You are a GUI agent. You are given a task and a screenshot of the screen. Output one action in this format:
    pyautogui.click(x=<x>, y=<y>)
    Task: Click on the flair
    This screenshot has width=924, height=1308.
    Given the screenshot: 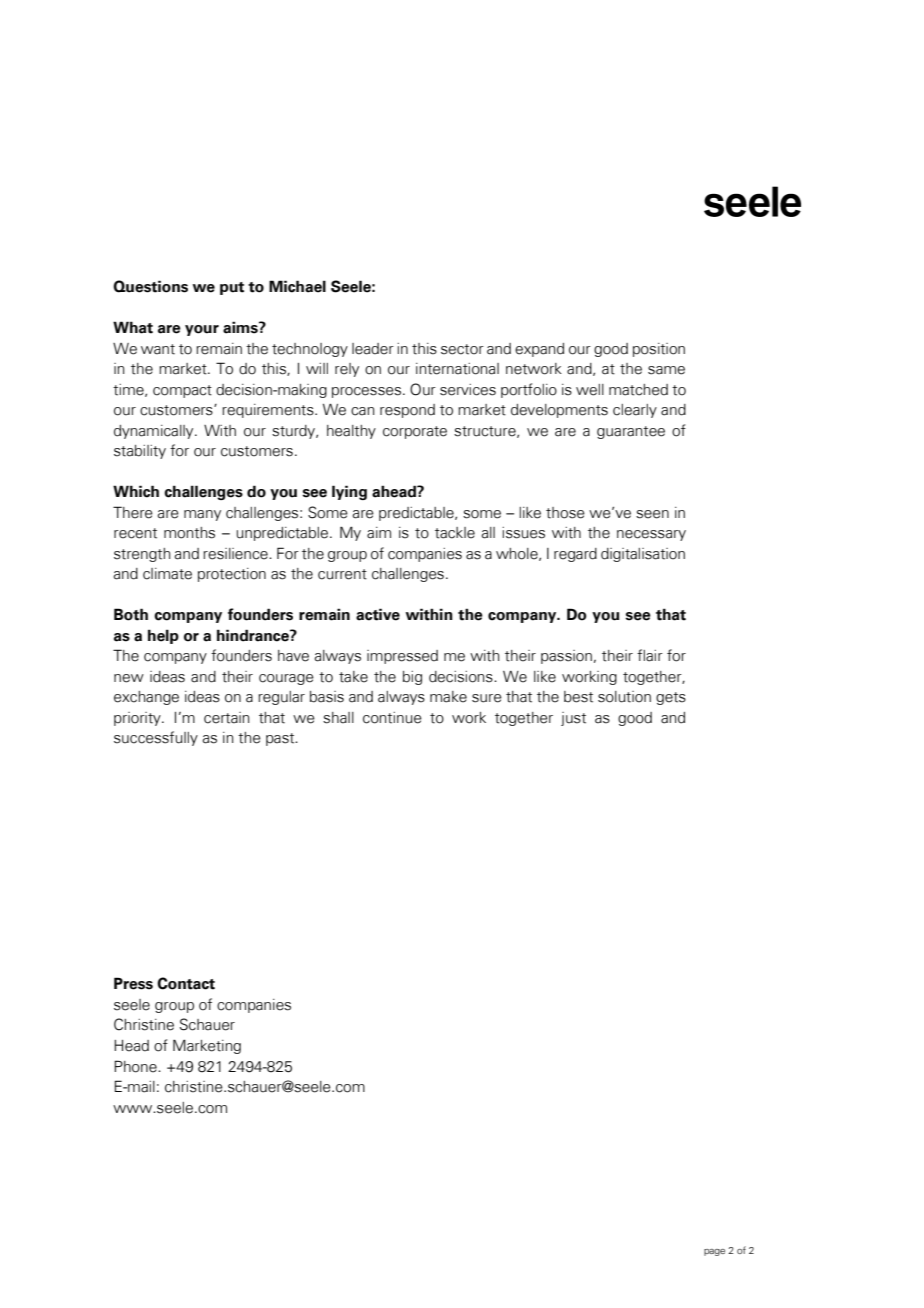 What is the action you would take?
    pyautogui.click(x=650, y=655)
